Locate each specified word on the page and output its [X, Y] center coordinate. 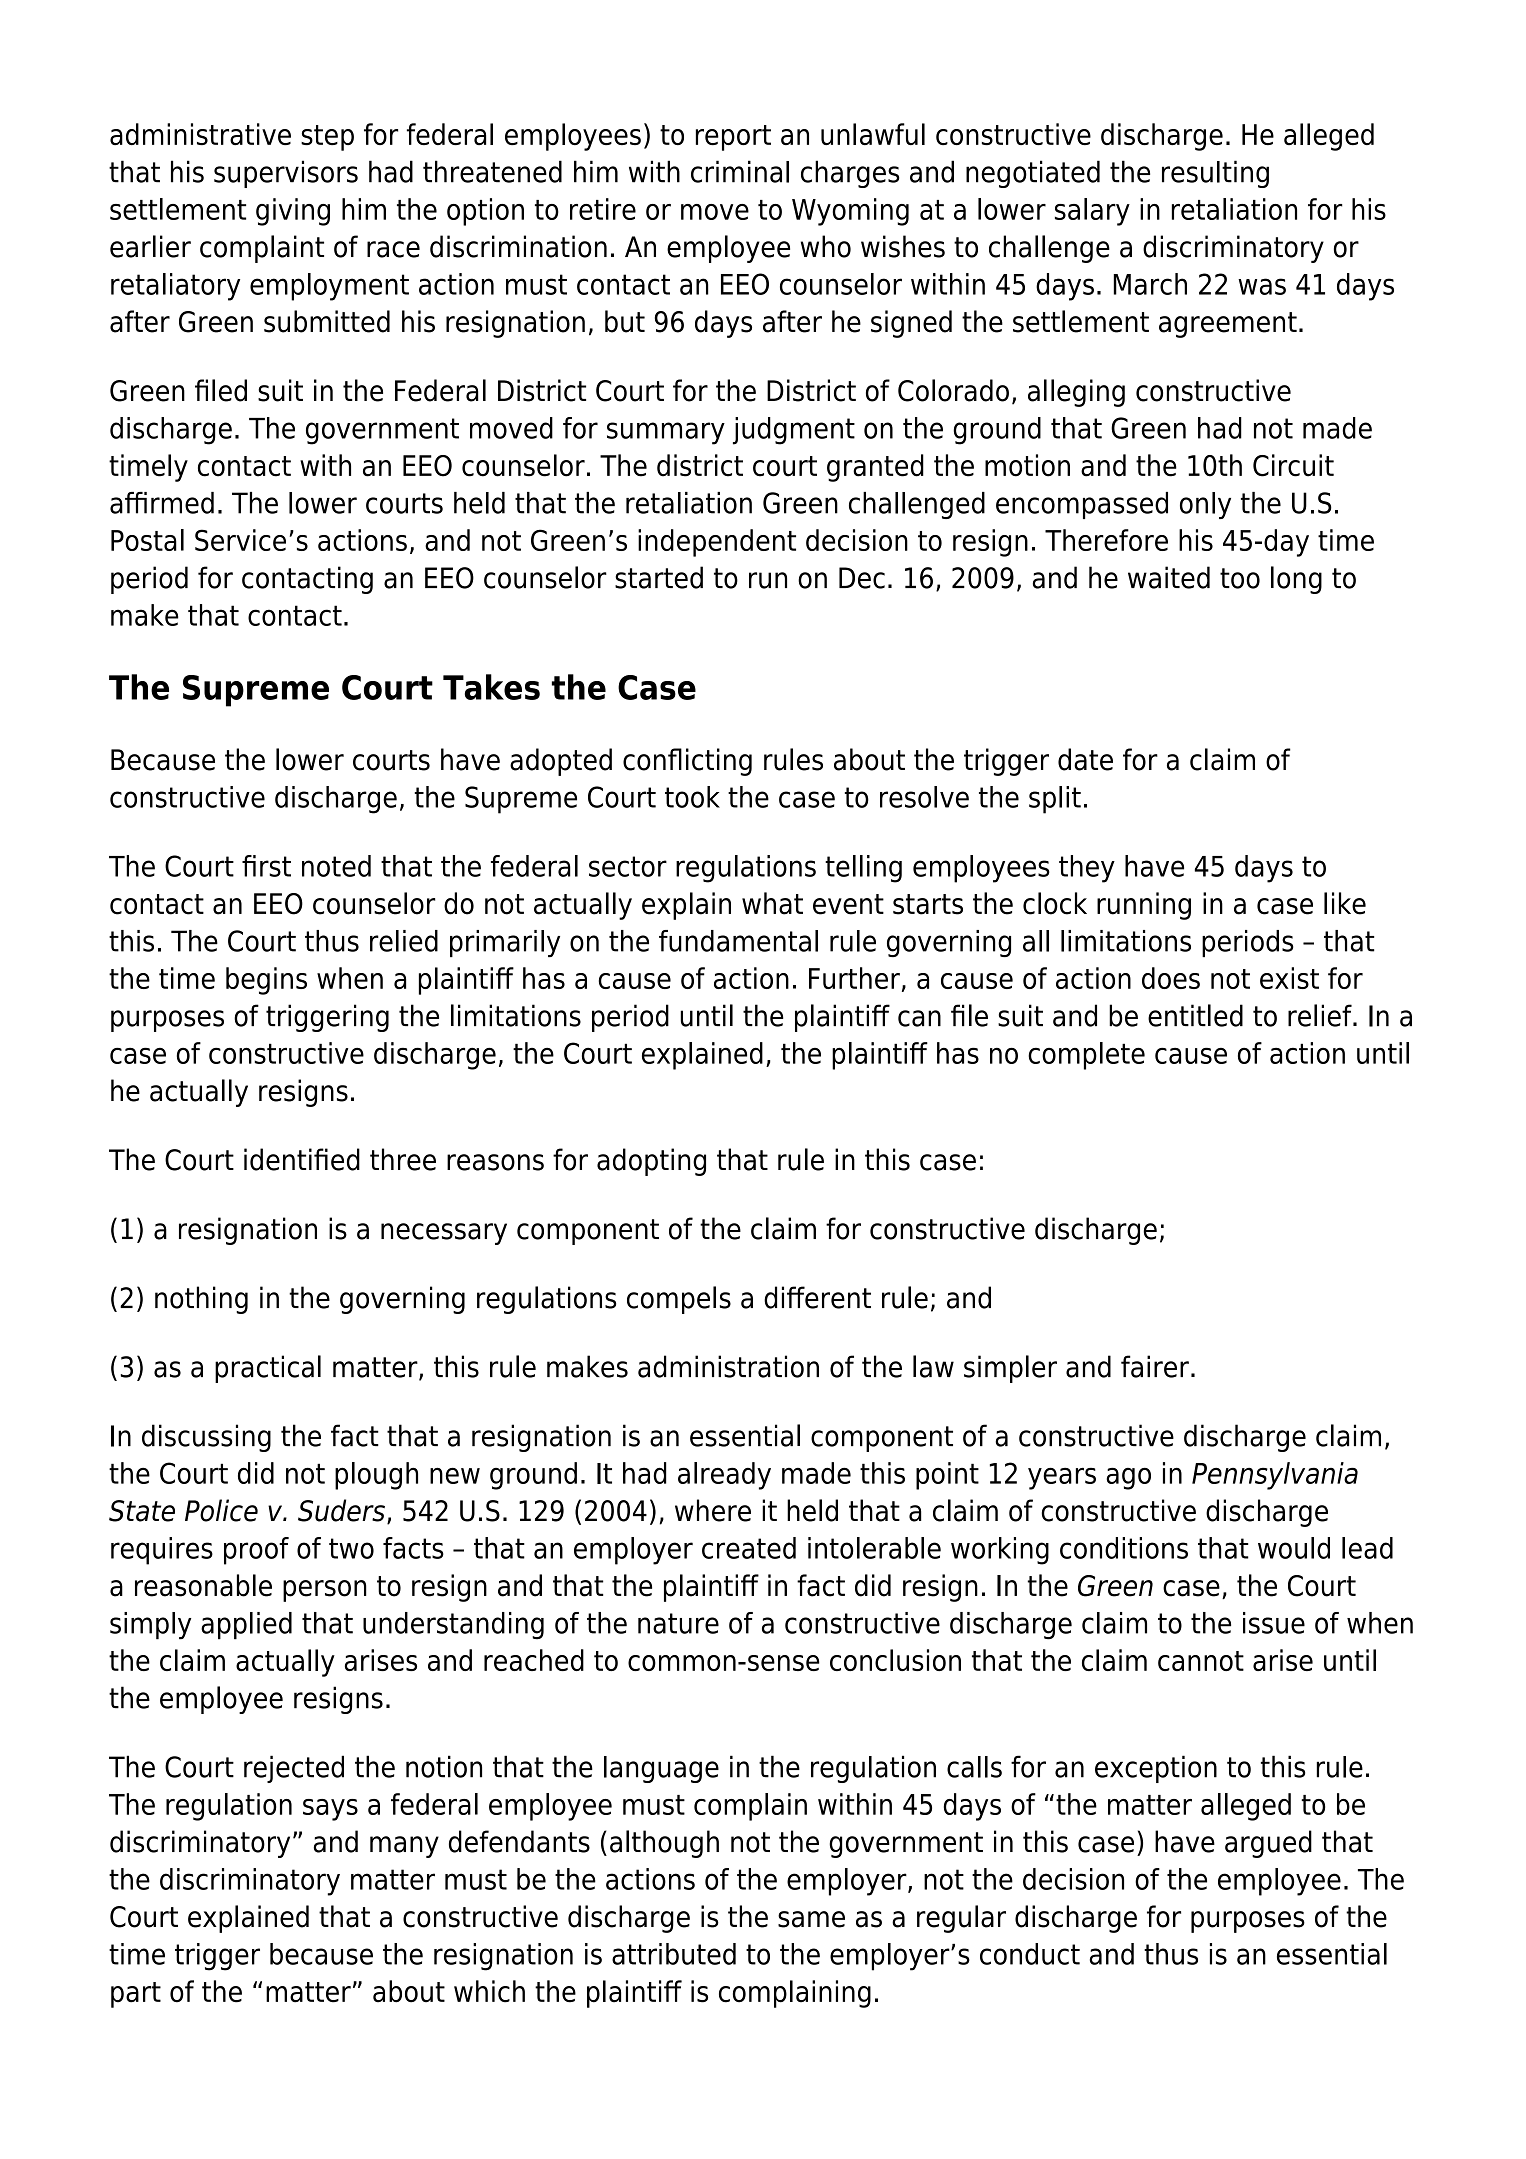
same [811, 1919]
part [136, 1995]
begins [266, 981]
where [713, 1510]
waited [1169, 577]
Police [221, 1510]
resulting [1215, 174]
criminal [740, 171]
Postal [147, 540]
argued [1268, 1844]
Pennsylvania [1275, 1476]
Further [854, 978]
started [659, 577]
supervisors [286, 174]
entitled [1195, 1015]
